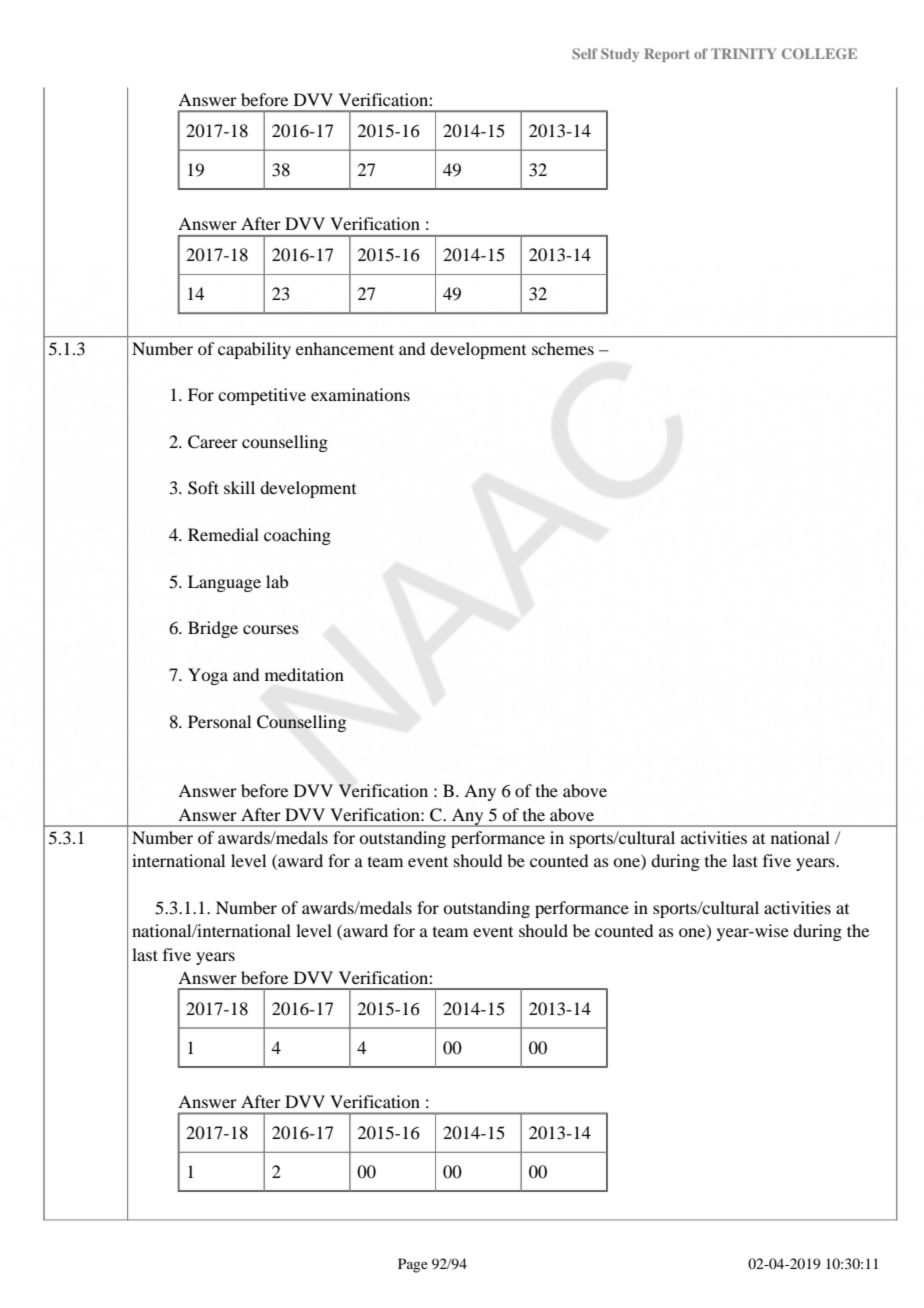 The image size is (924, 1308). Describe the element at coordinates (413, 1265) in the screenshot. I see `Page` at that location.
